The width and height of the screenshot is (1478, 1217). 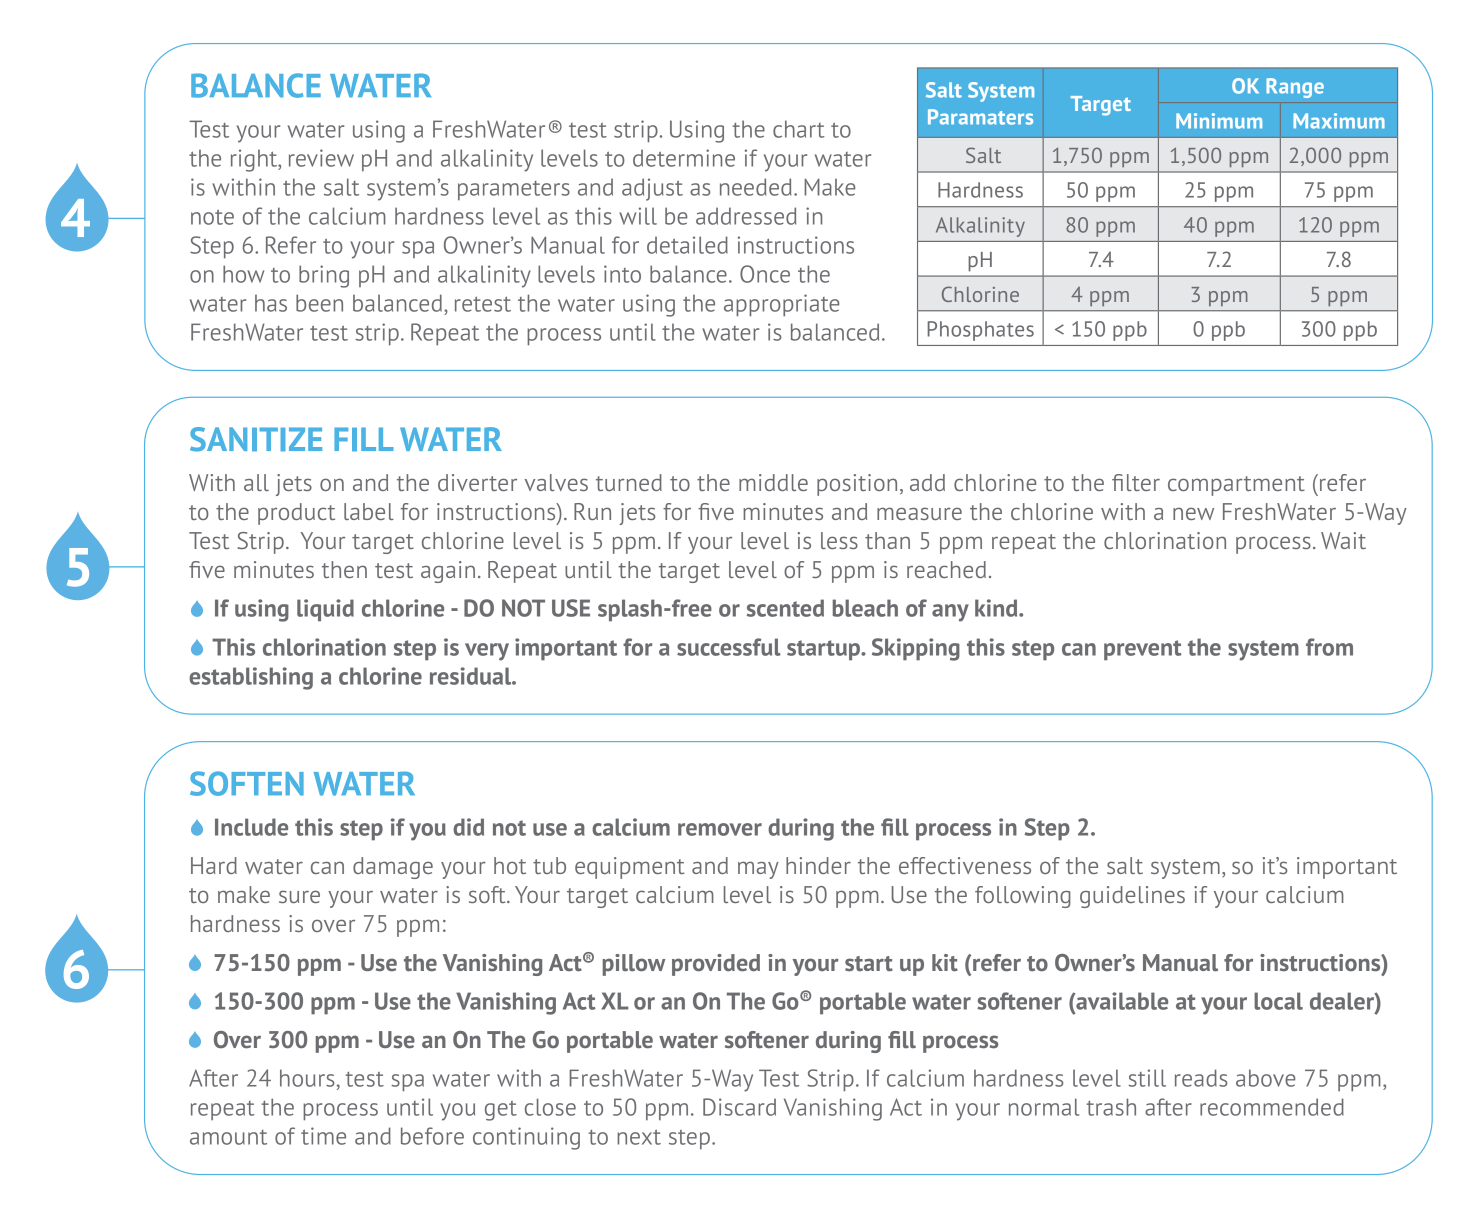 I want to click on prevent, so click(x=1143, y=650).
